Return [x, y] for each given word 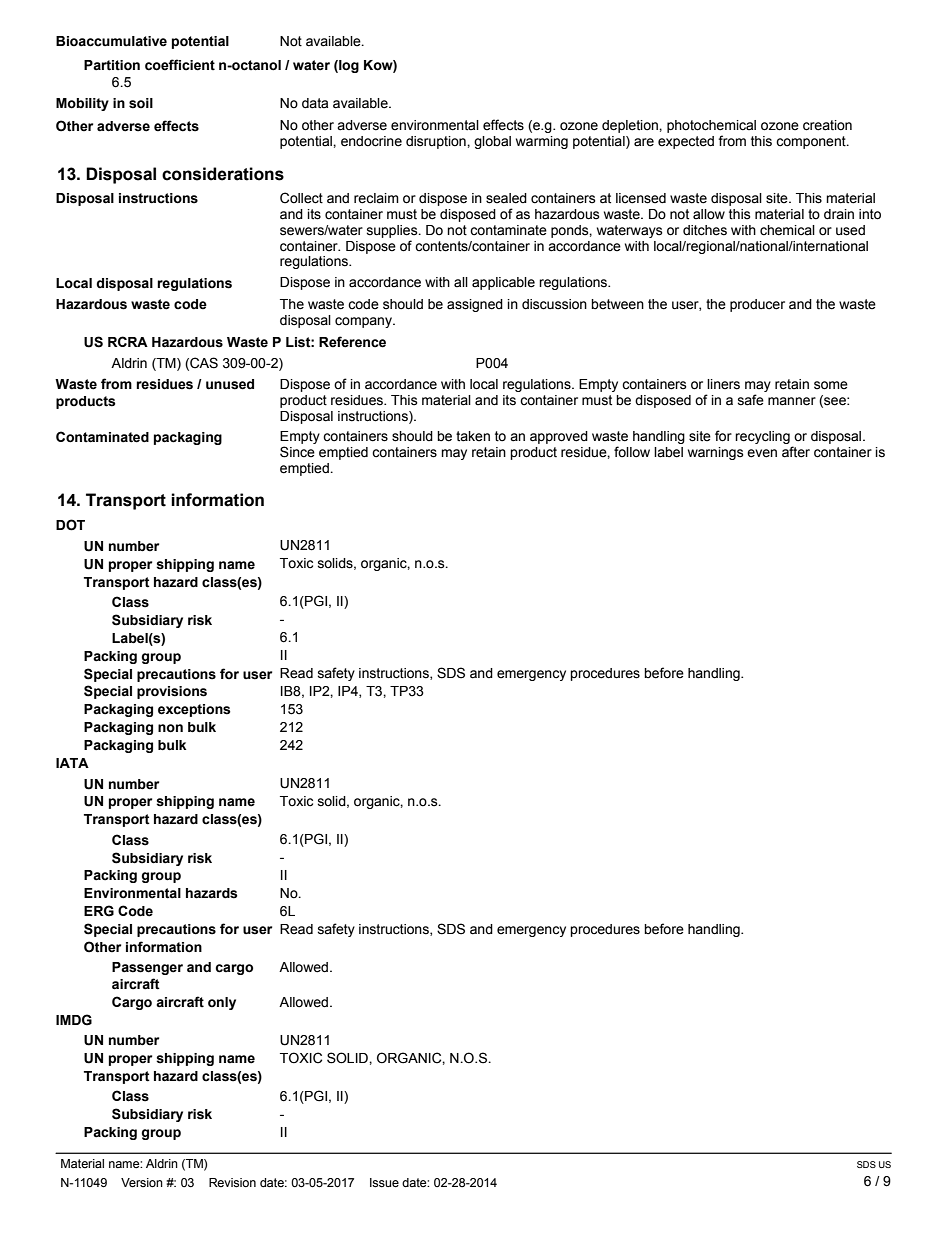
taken [473, 436]
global [492, 142]
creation [827, 125]
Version [142, 1183]
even [762, 453]
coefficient [180, 65]
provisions [172, 692]
